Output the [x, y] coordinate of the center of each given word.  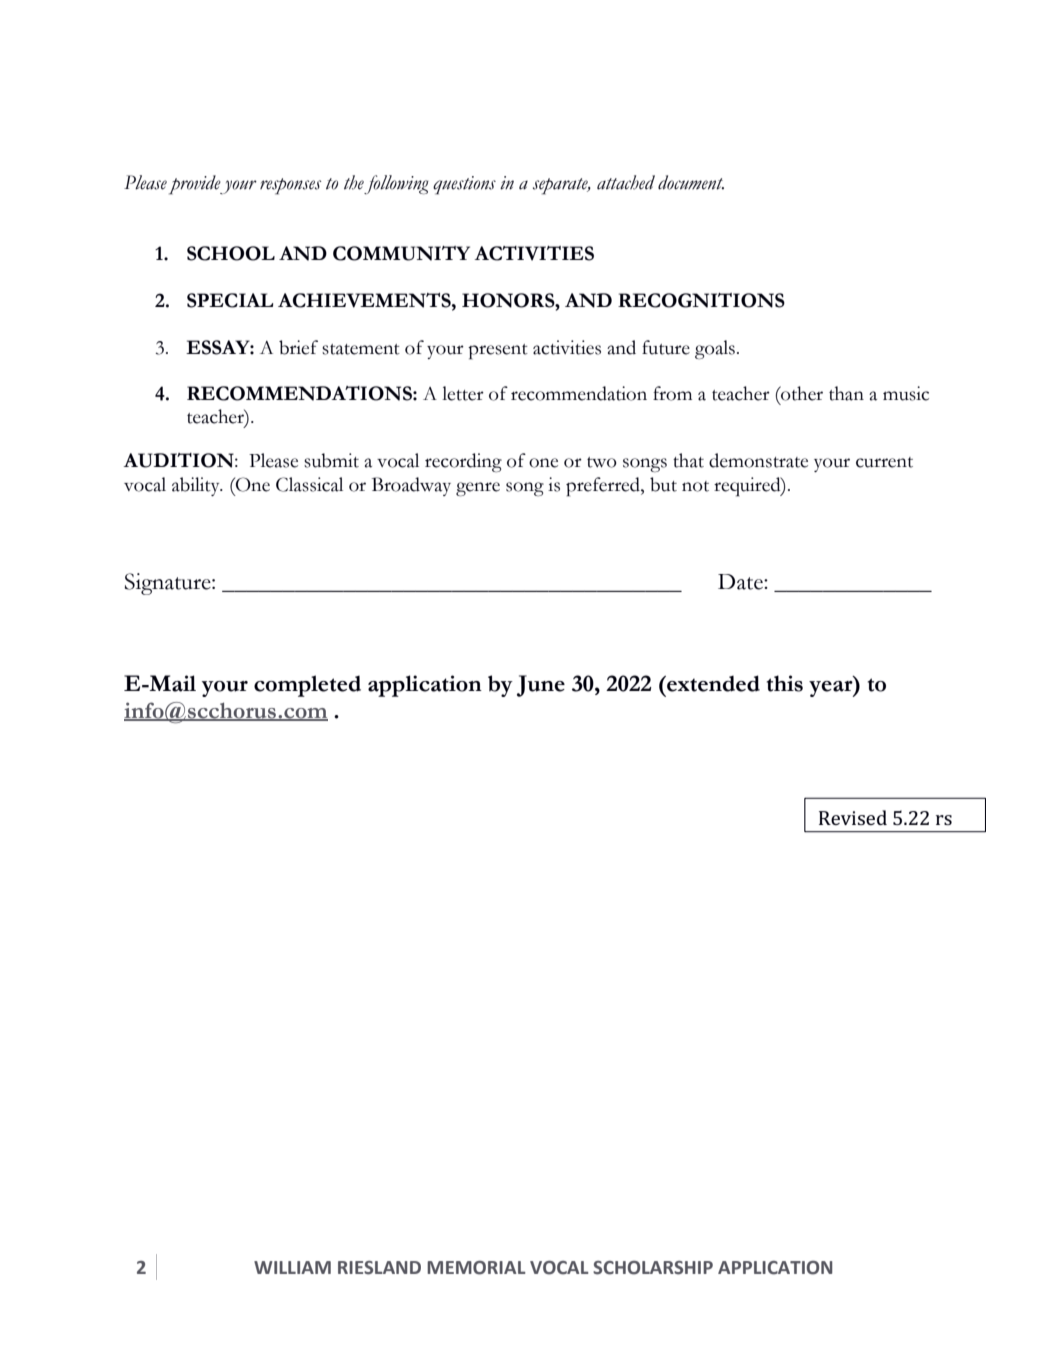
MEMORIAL [476, 1268]
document [691, 182]
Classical [309, 484]
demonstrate [758, 460]
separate [561, 186]
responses [290, 186]
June [541, 686]
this [785, 683]
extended [712, 683]
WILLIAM [292, 1267]
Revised [853, 817]
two [602, 462]
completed [307, 686]
